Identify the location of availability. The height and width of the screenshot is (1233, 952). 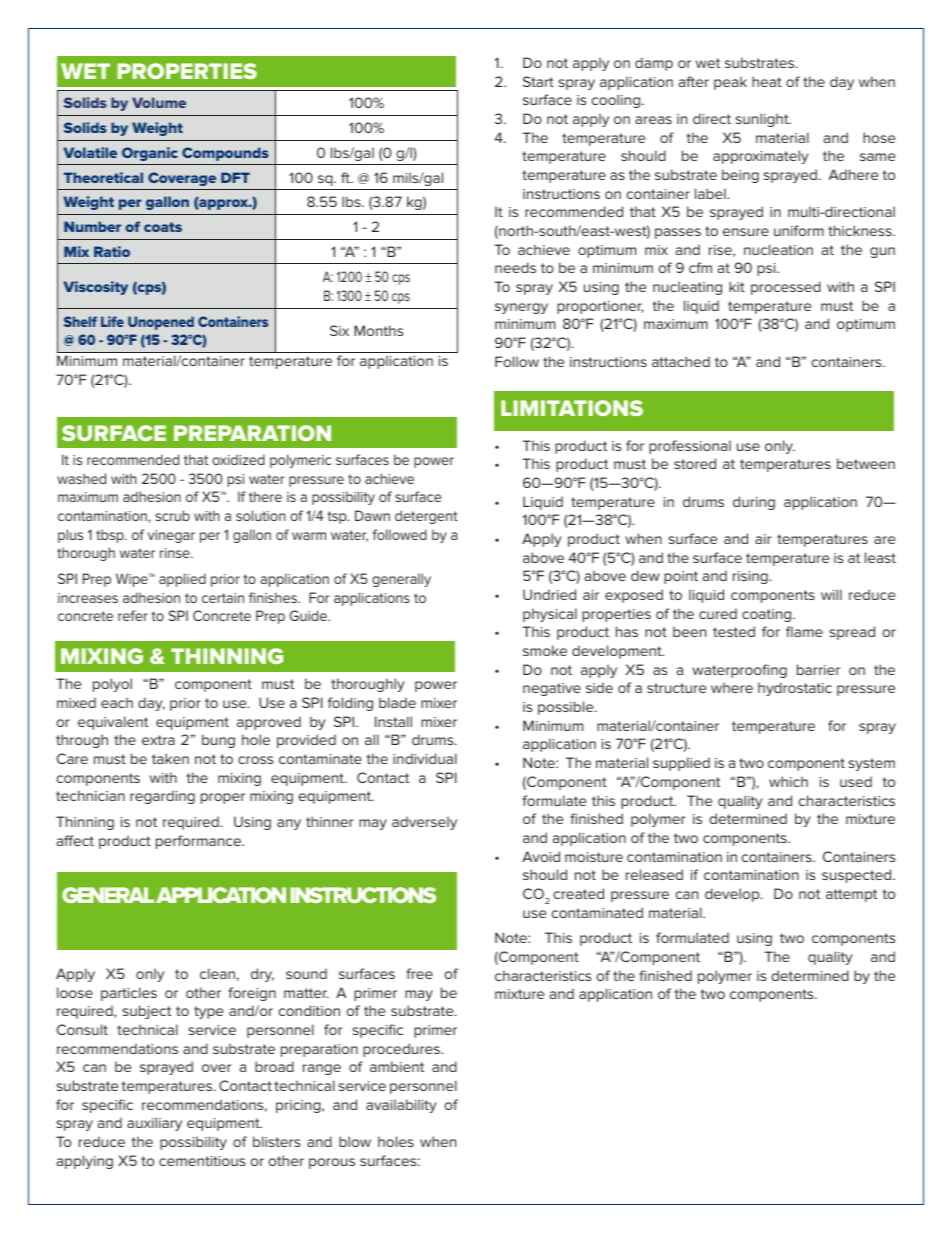
(401, 1106).
